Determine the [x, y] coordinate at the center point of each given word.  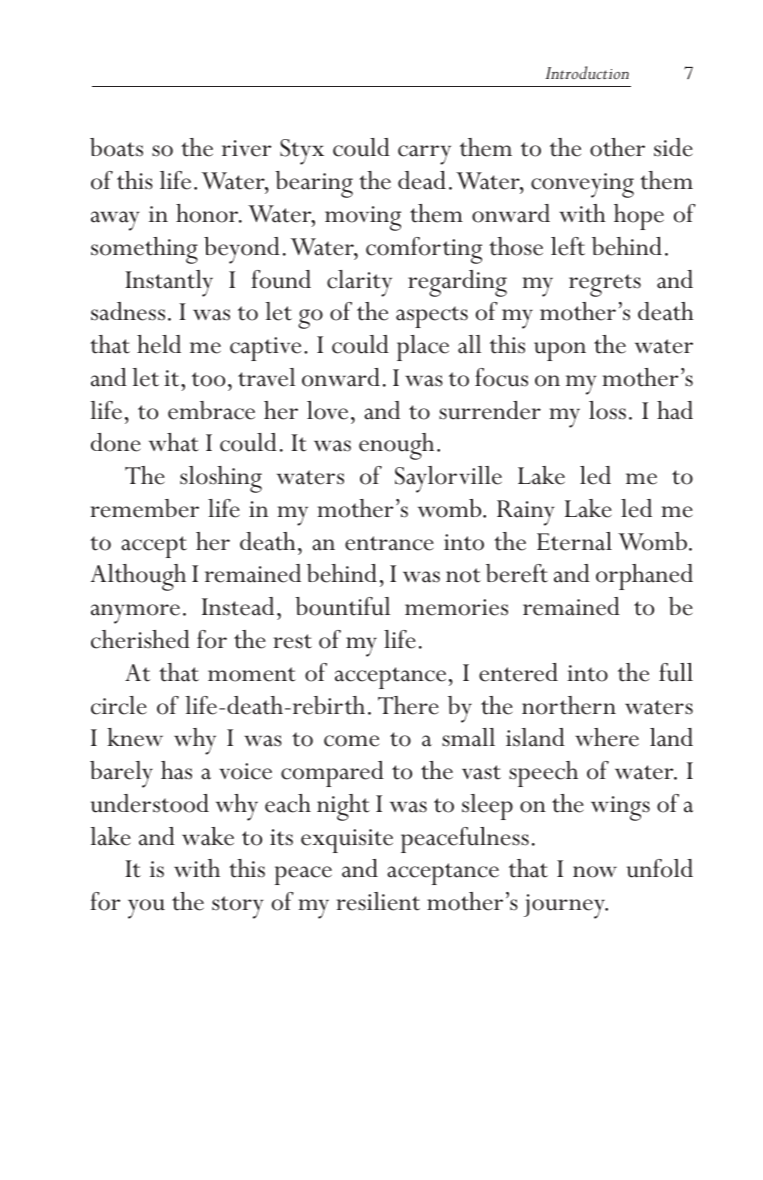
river [247, 148]
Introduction [587, 72]
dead [422, 180]
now [595, 872]
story [238, 907]
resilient [378, 901]
